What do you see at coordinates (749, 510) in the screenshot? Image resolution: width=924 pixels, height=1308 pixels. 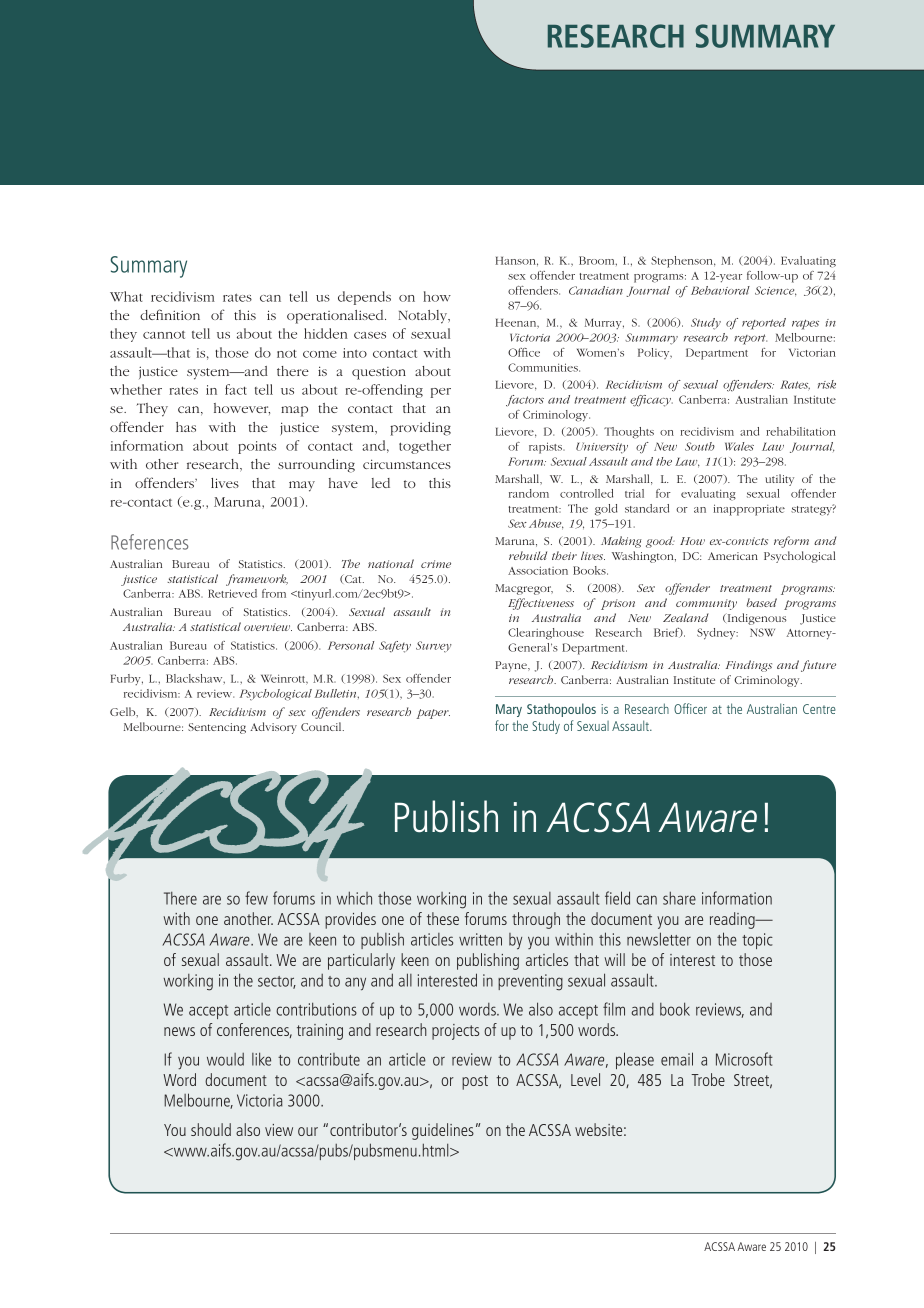 I see `inappropriate` at bounding box center [749, 510].
